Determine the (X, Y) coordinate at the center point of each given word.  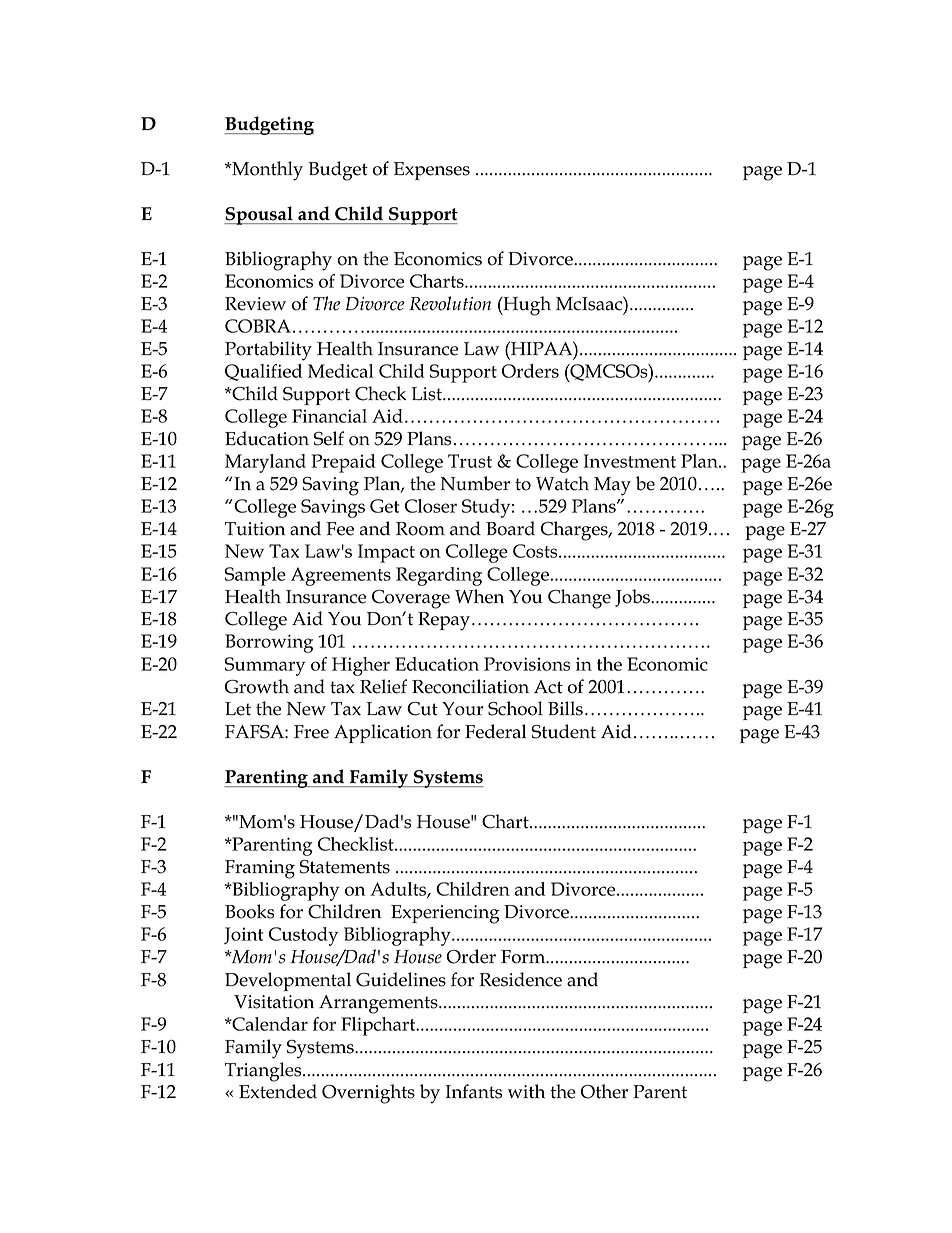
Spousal (259, 215)
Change (579, 599)
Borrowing (269, 643)
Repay (444, 621)
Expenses (432, 171)
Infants (474, 1091)
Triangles (264, 1072)
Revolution (450, 303)
